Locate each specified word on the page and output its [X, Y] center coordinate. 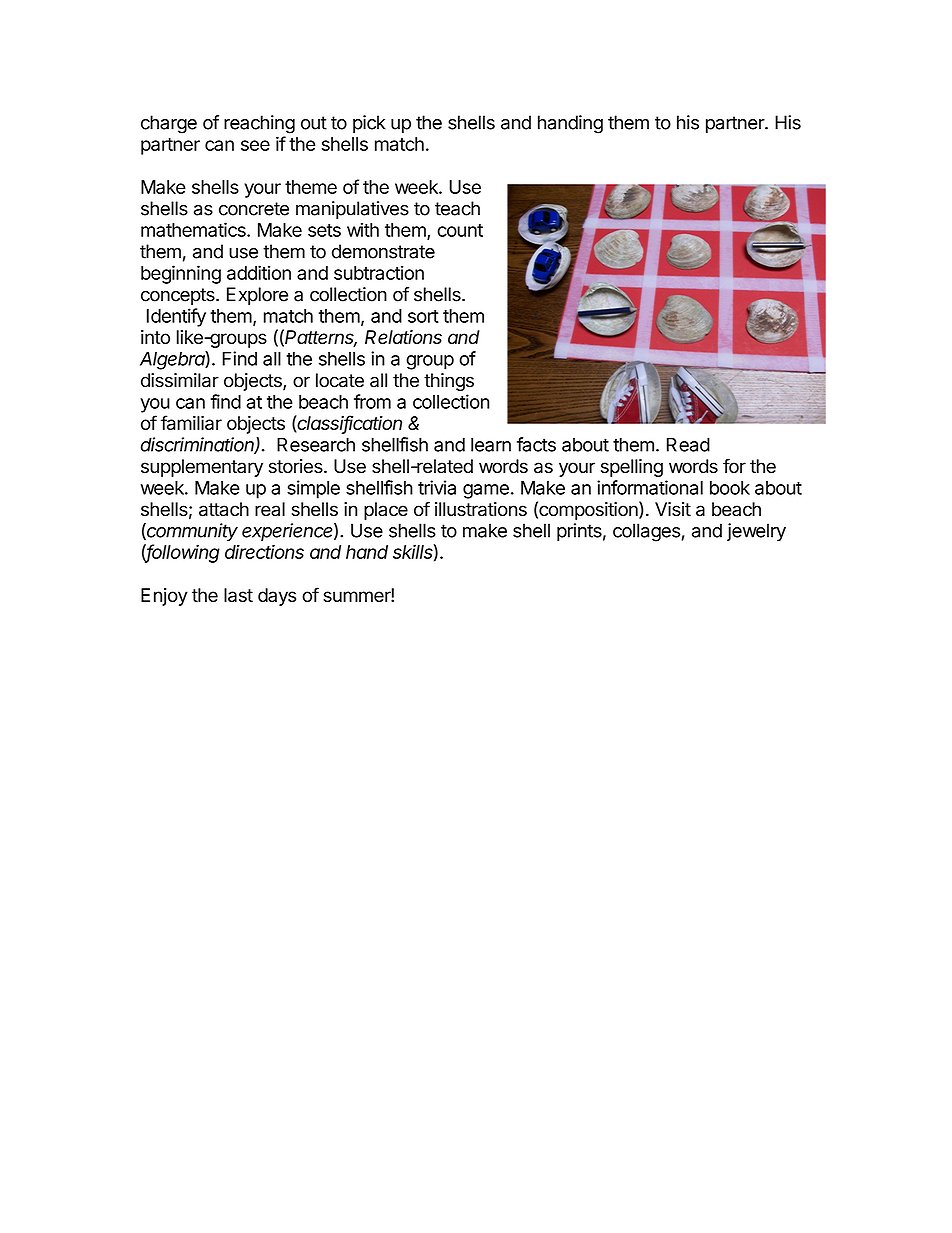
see [255, 145]
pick [369, 124]
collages [646, 532]
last [238, 595]
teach [457, 208]
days [277, 597]
